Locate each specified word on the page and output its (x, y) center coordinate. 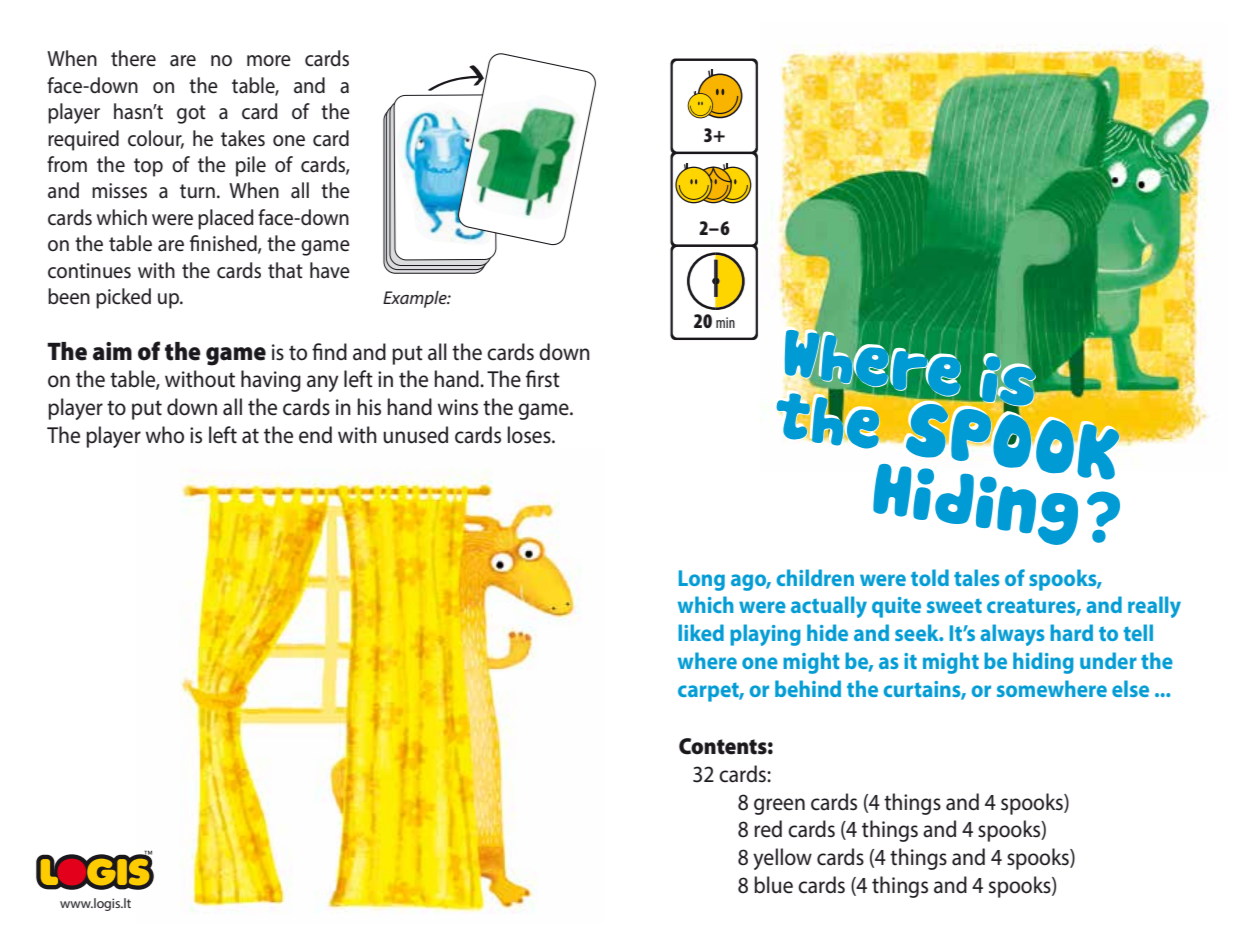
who (165, 435)
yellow (782, 859)
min (725, 322)
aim (112, 351)
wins (458, 407)
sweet (954, 605)
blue (773, 885)
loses (530, 435)
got (191, 114)
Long (702, 580)
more (269, 61)
